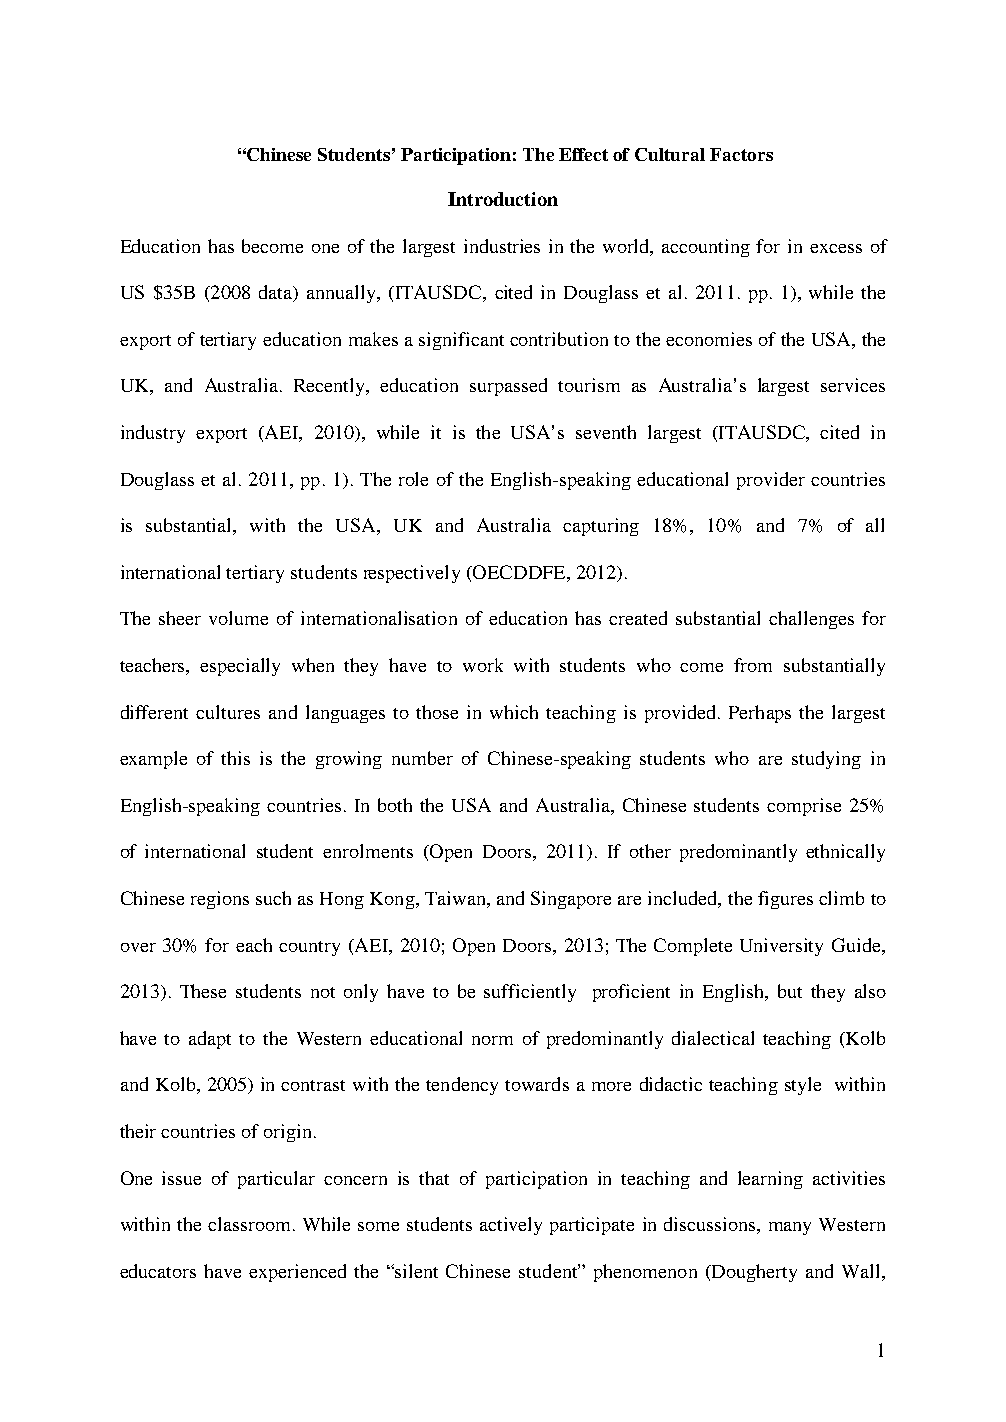 The height and width of the screenshot is (1422, 1006). I want to click on surpassed, so click(508, 387).
